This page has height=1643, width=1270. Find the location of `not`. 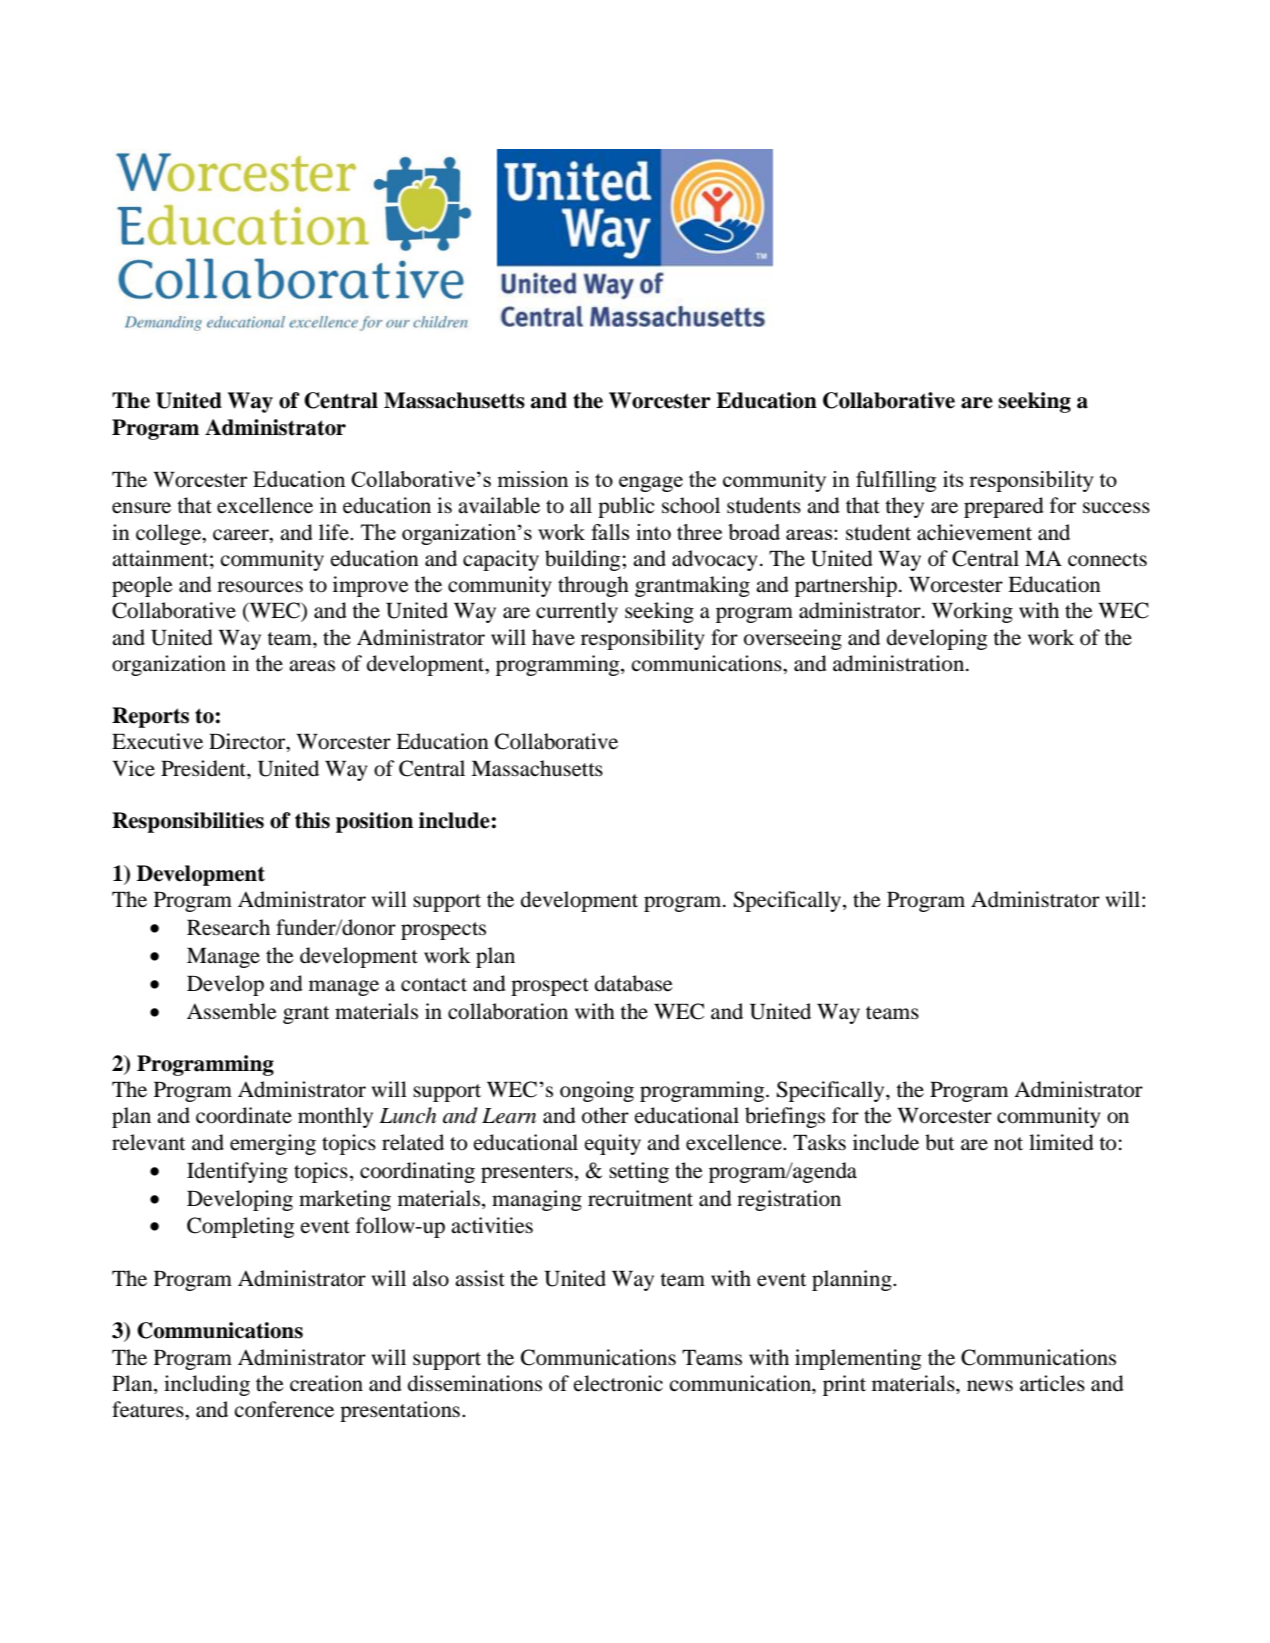

not is located at coordinates (1008, 1144).
